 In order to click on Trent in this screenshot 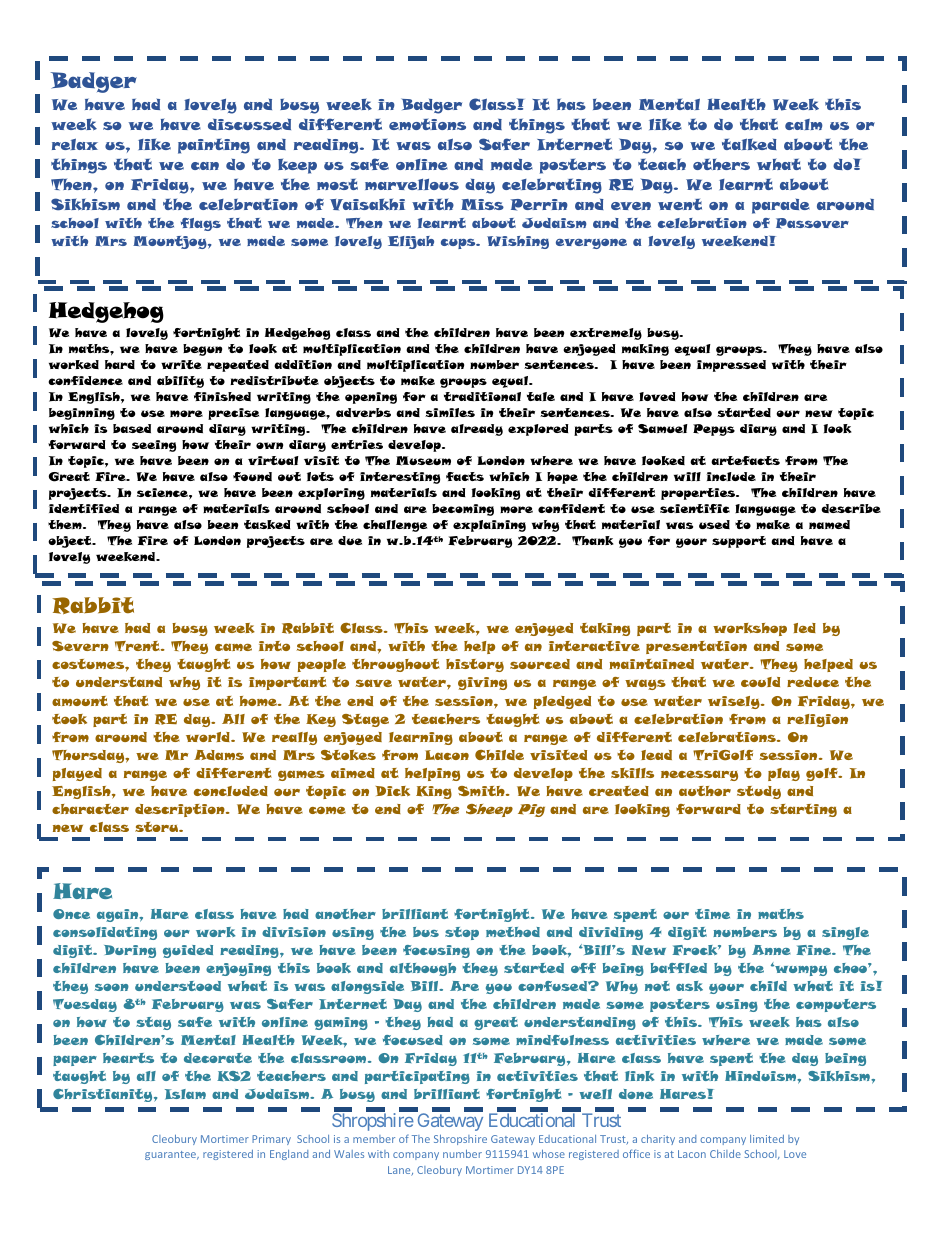, I will do `click(138, 646)`.
